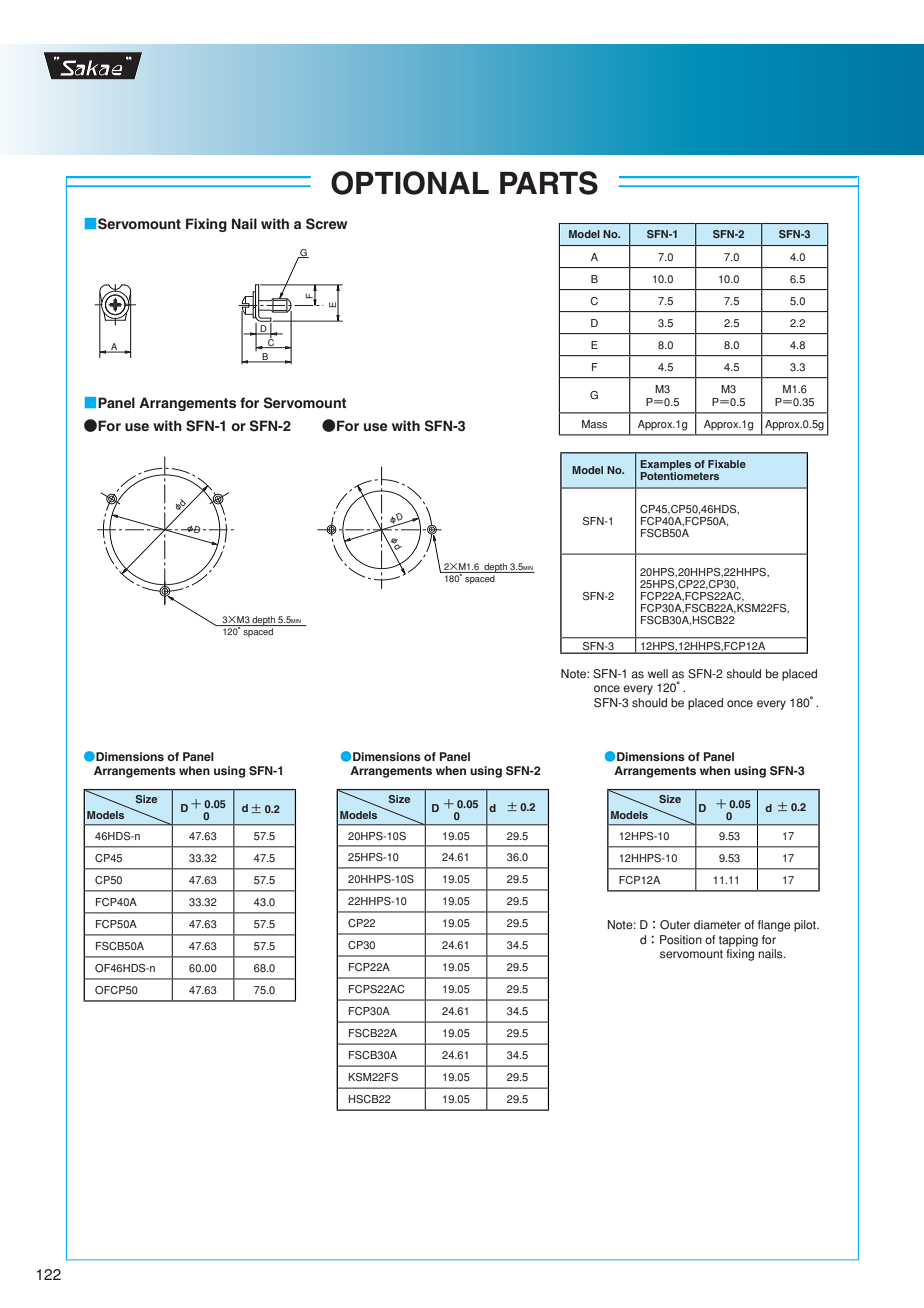 Image resolution: width=924 pixels, height=1308 pixels. I want to click on Mass, so click(594, 424).
